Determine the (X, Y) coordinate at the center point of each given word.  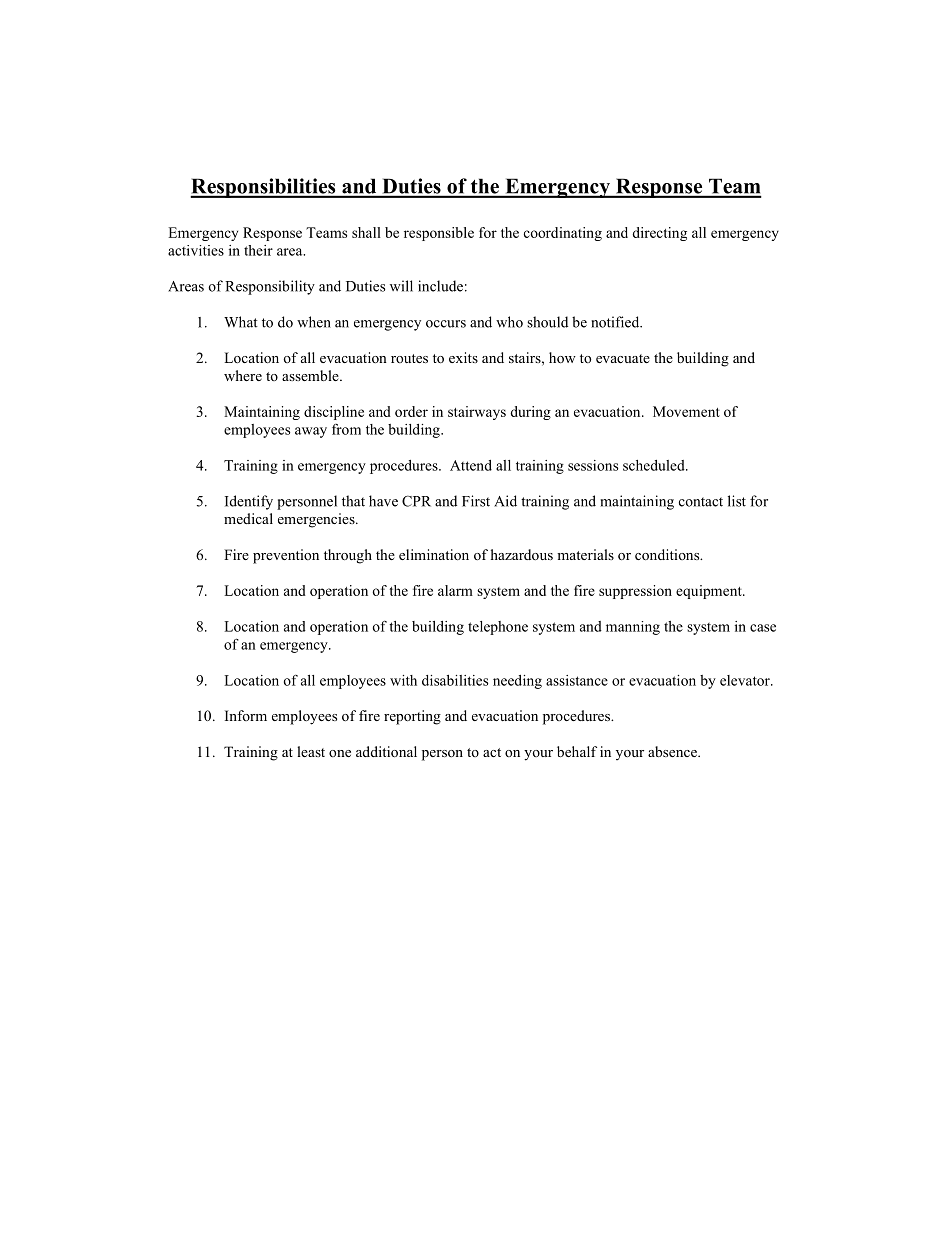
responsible (439, 234)
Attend (471, 465)
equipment (710, 592)
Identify (249, 502)
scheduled (655, 465)
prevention (286, 556)
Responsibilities (264, 188)
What (241, 322)
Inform (246, 715)
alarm (455, 590)
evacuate (623, 358)
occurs (446, 324)
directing (659, 234)
